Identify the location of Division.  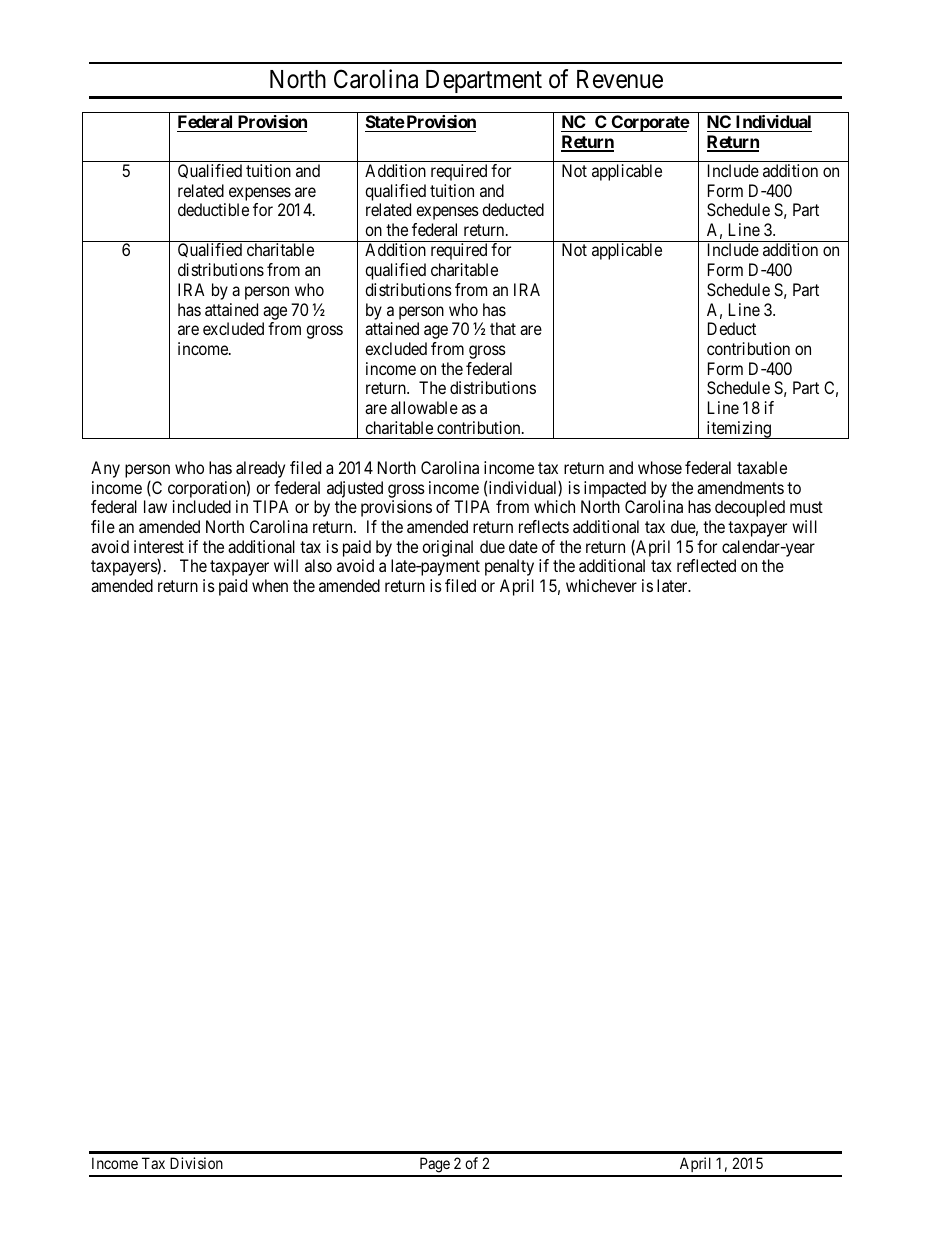
(196, 1163).
